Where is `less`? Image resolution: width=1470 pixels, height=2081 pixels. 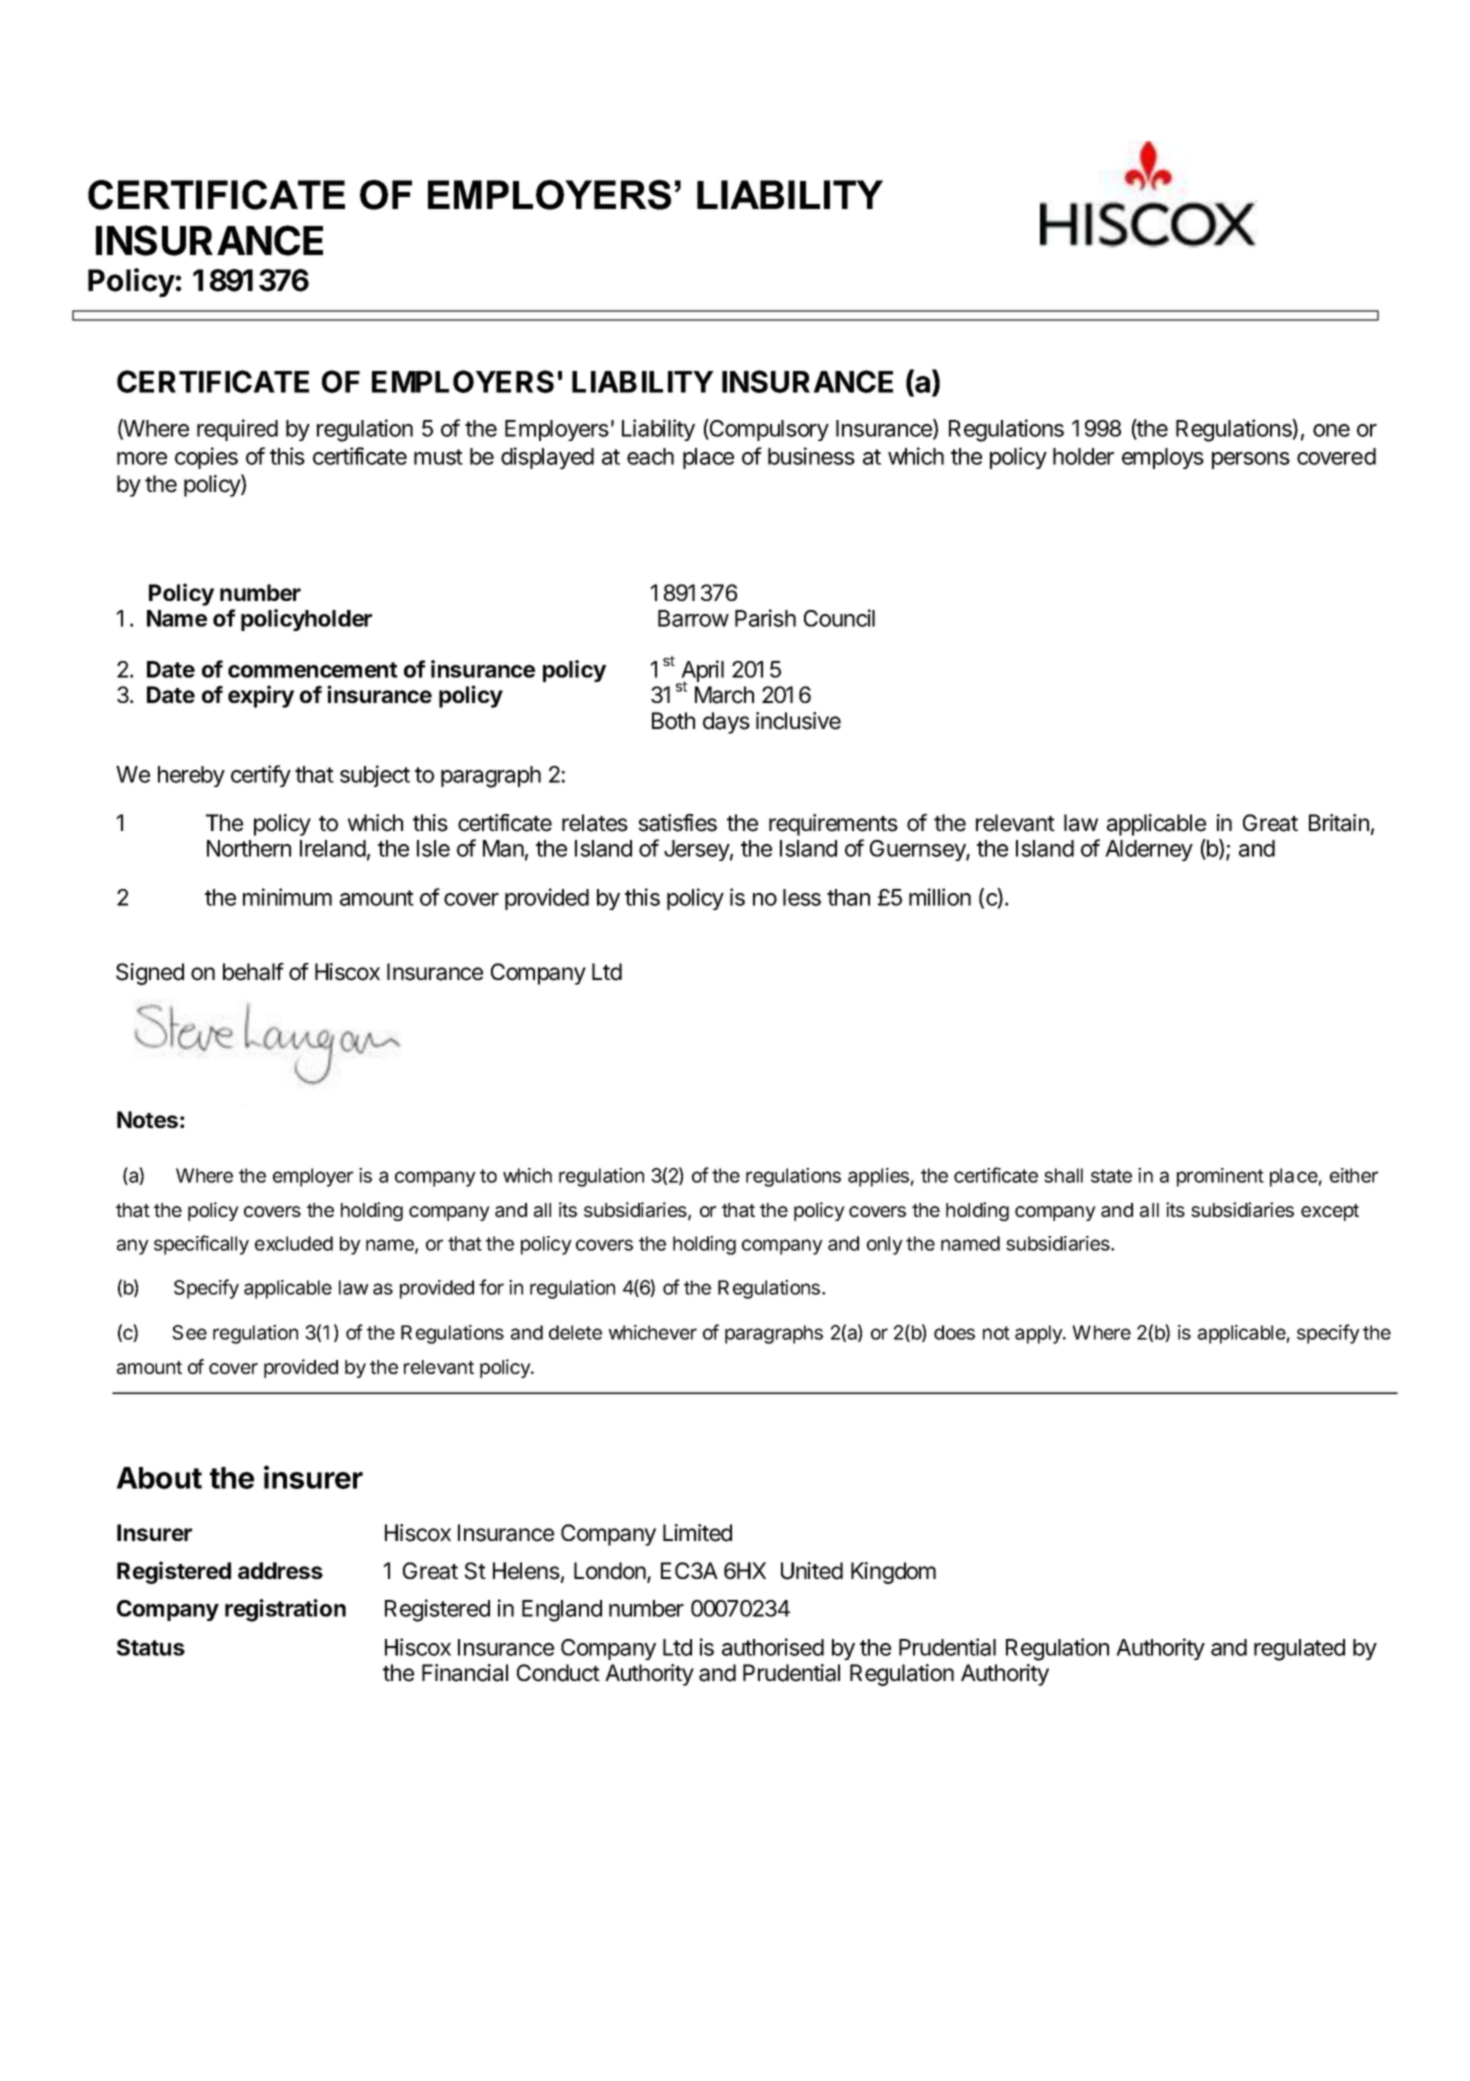 less is located at coordinates (802, 897).
